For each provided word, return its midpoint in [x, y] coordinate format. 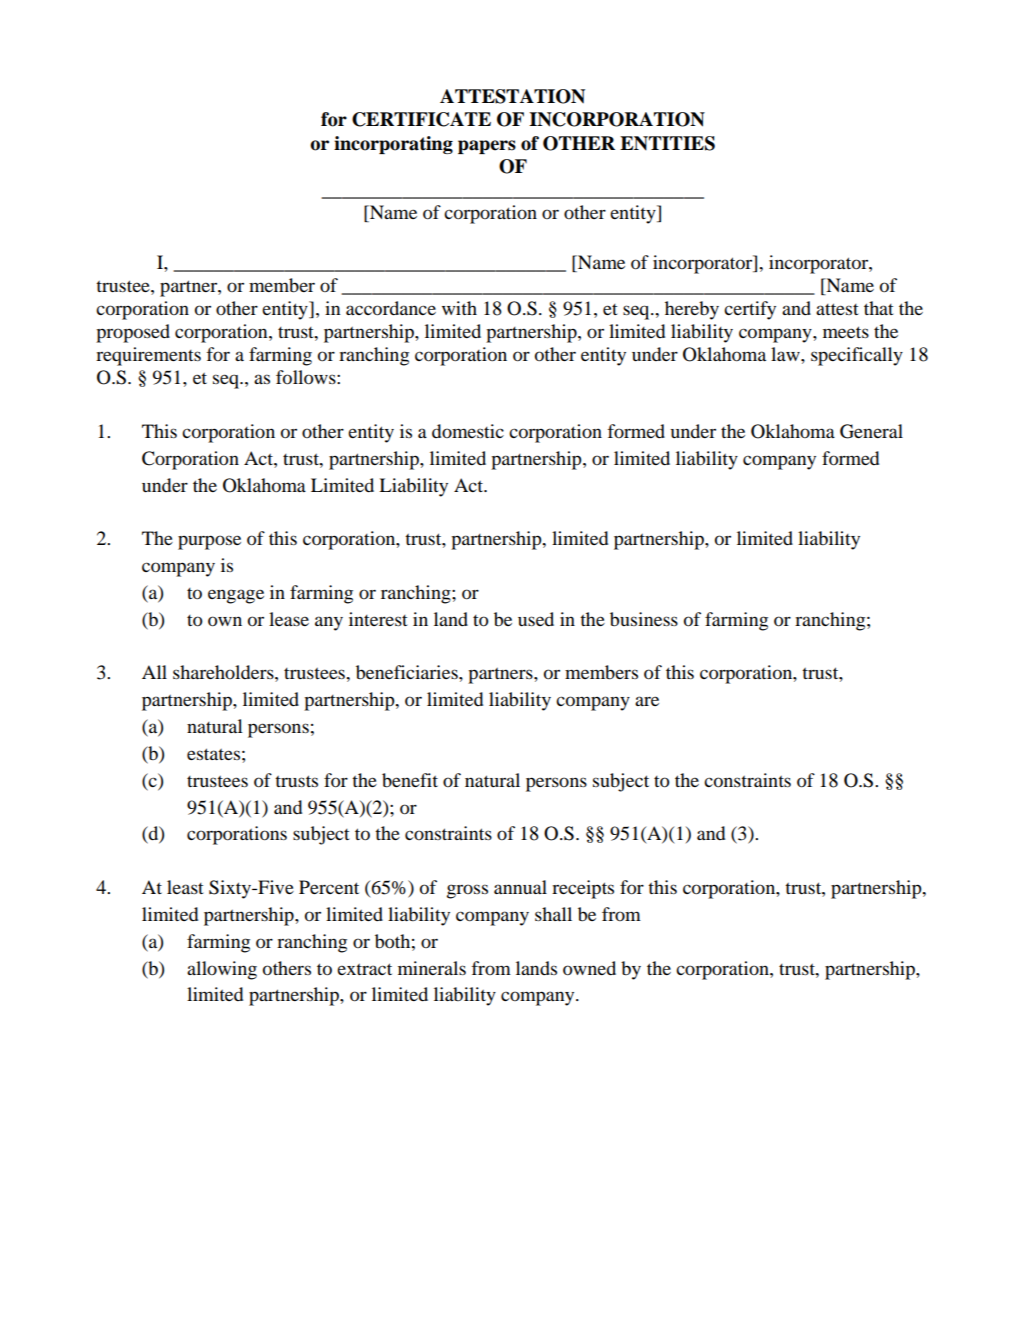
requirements [148, 356]
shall [553, 914]
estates [213, 754]
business [644, 619]
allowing [222, 970]
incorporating [393, 145]
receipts [583, 889]
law [786, 354]
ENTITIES [667, 143]
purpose [209, 542]
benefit [410, 780]
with [459, 308]
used [536, 619]
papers [487, 147]
